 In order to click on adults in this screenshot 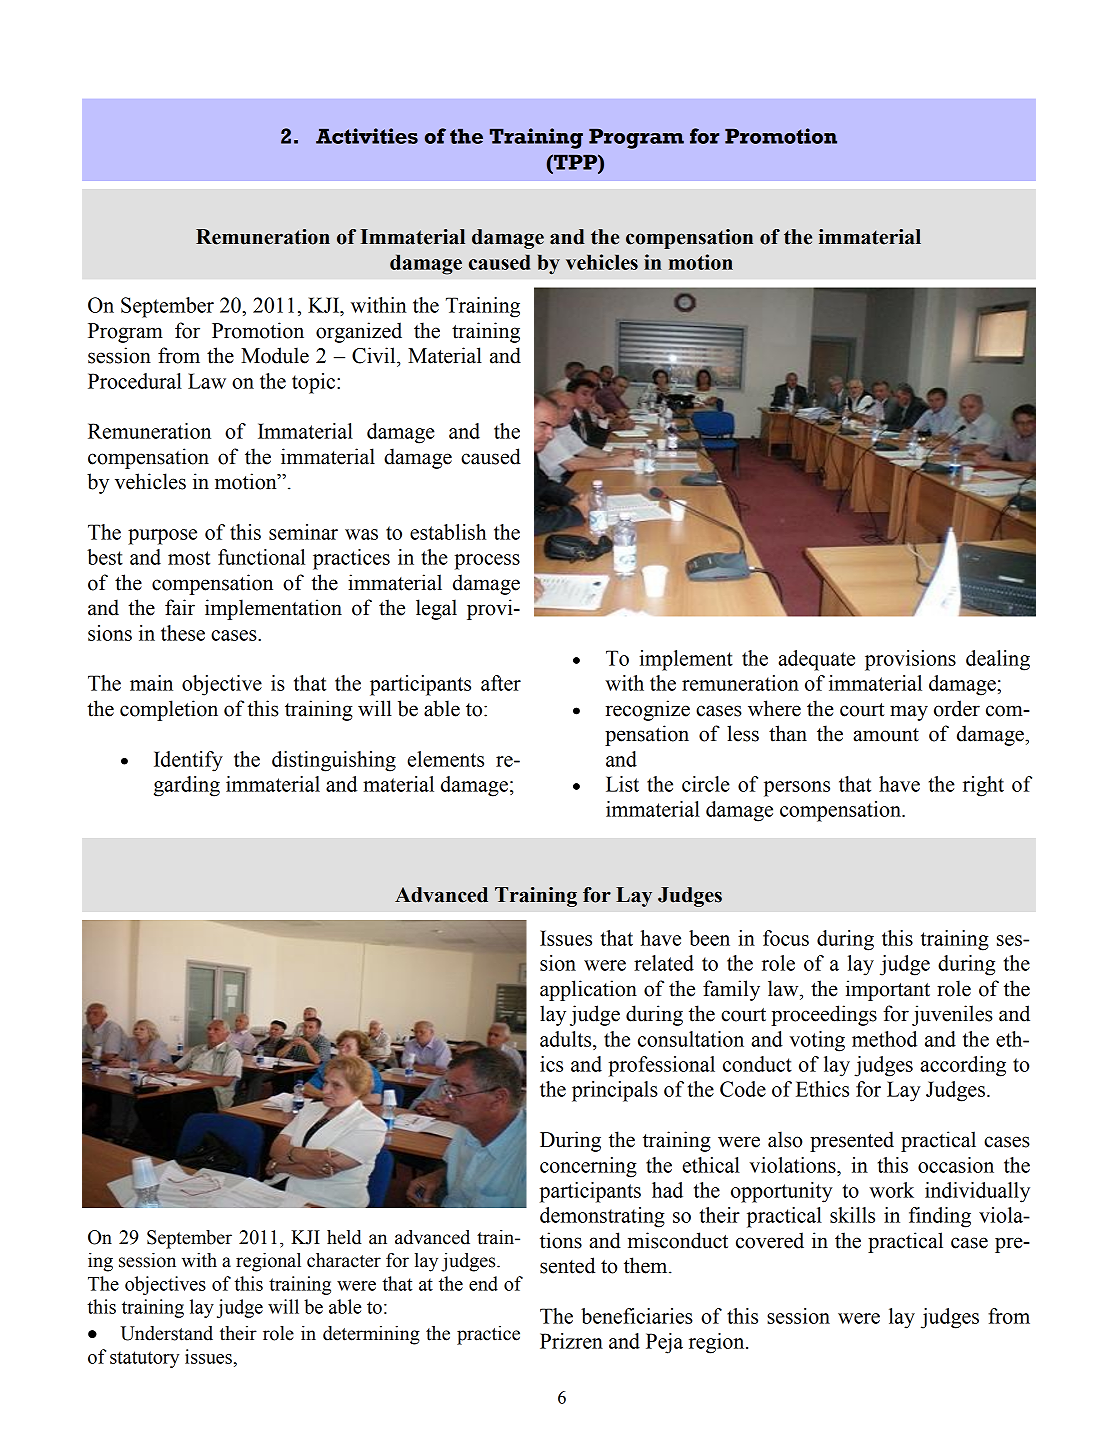, I will do `click(567, 1039)`.
